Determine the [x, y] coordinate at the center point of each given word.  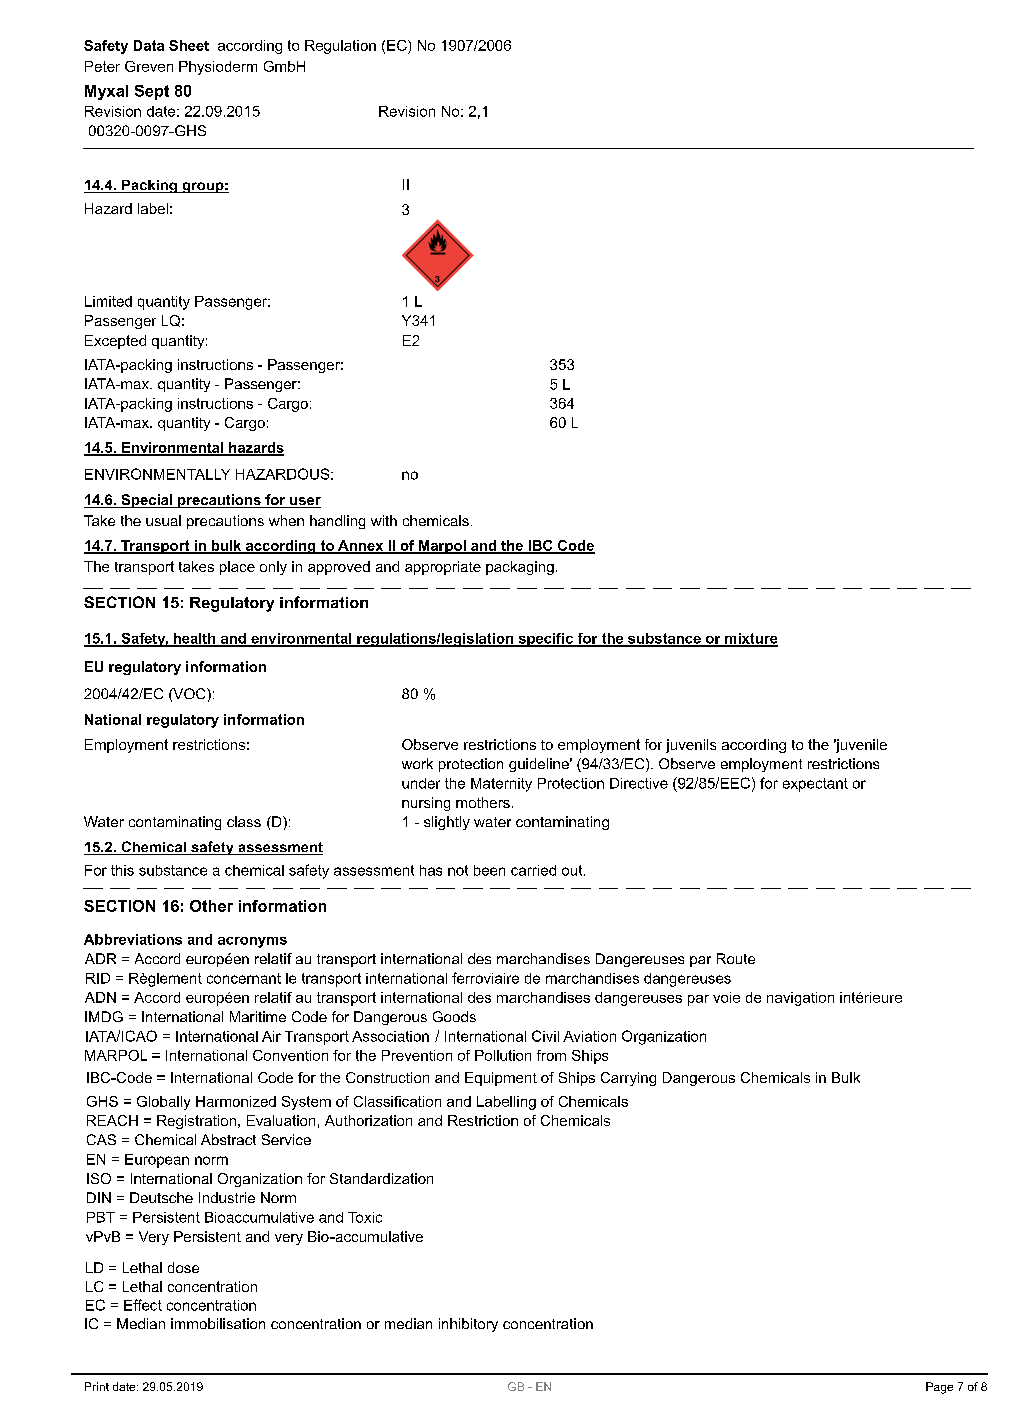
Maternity [501, 785]
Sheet [189, 45]
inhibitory [468, 1325]
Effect [143, 1305]
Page [939, 1388]
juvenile [860, 746]
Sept [152, 92]
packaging [520, 568]
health [194, 639]
